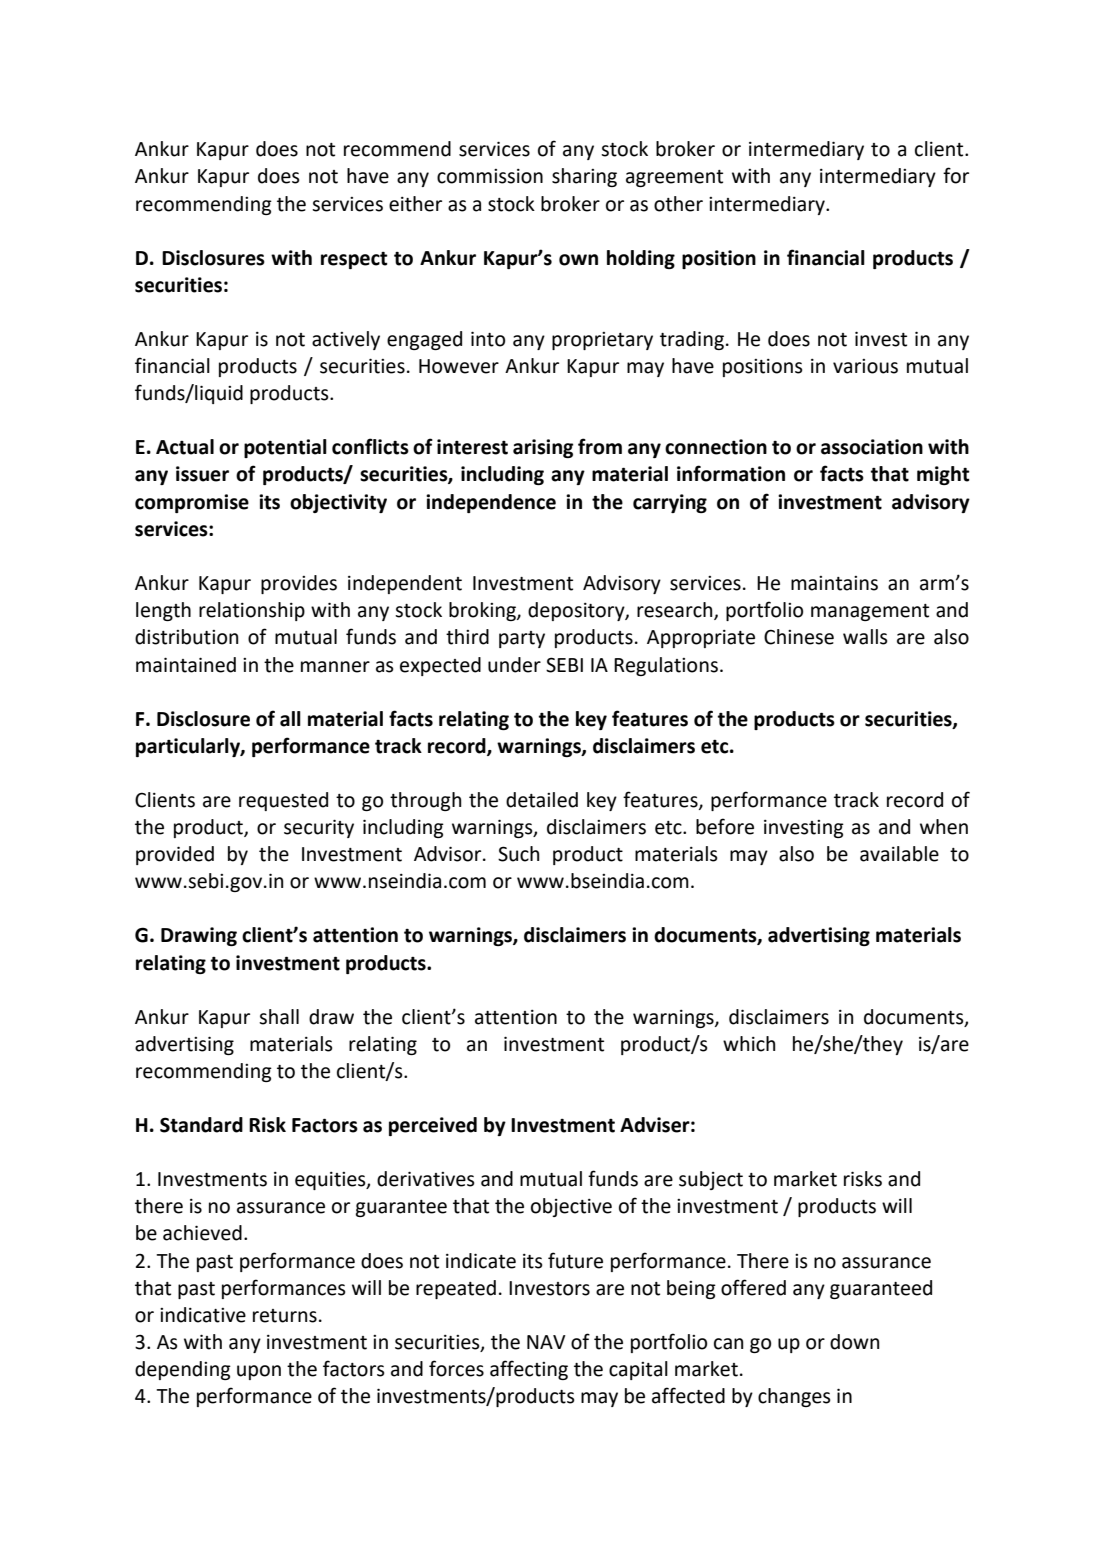 The image size is (1101, 1558). What do you see at coordinates (546, 1342) in the screenshot?
I see `NAV` at bounding box center [546, 1342].
